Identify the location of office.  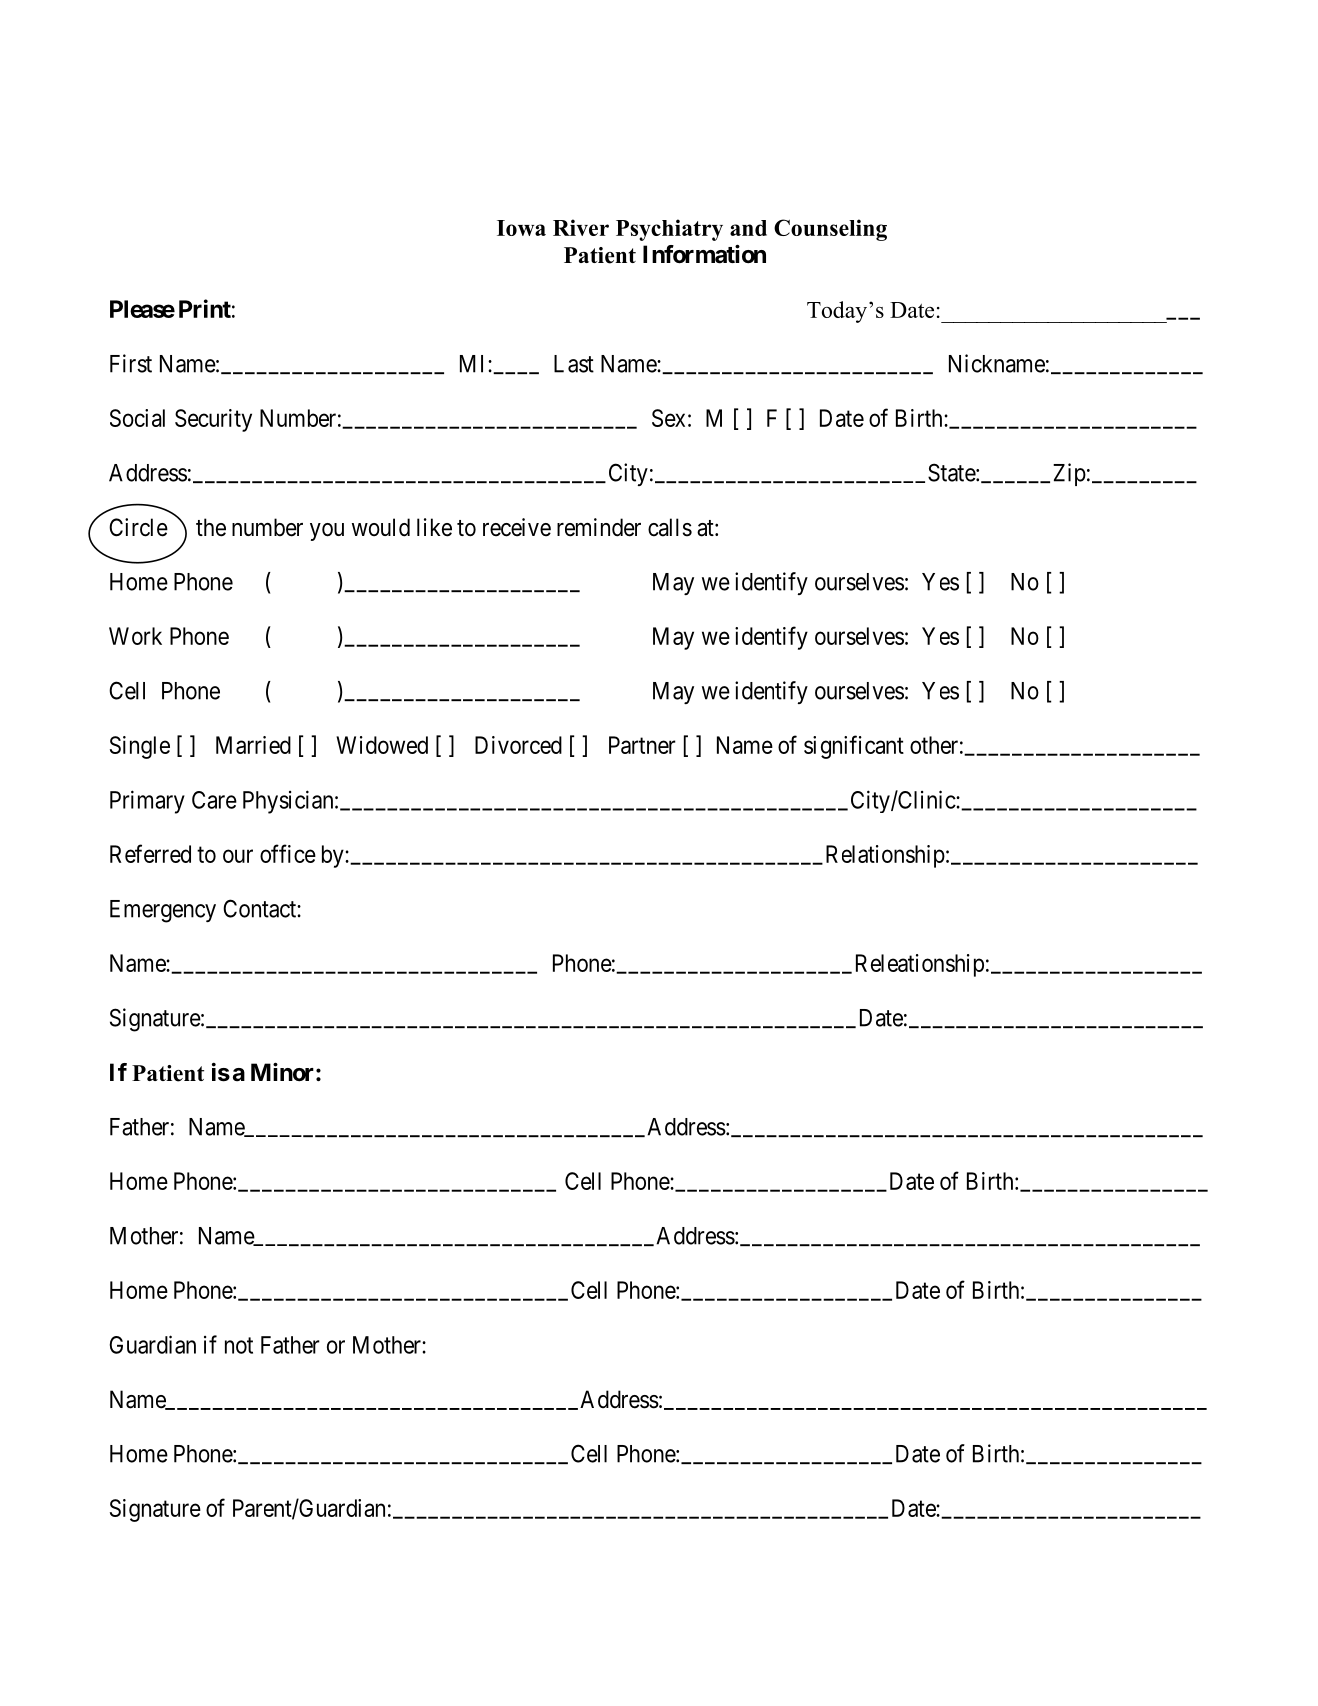
(288, 853).
